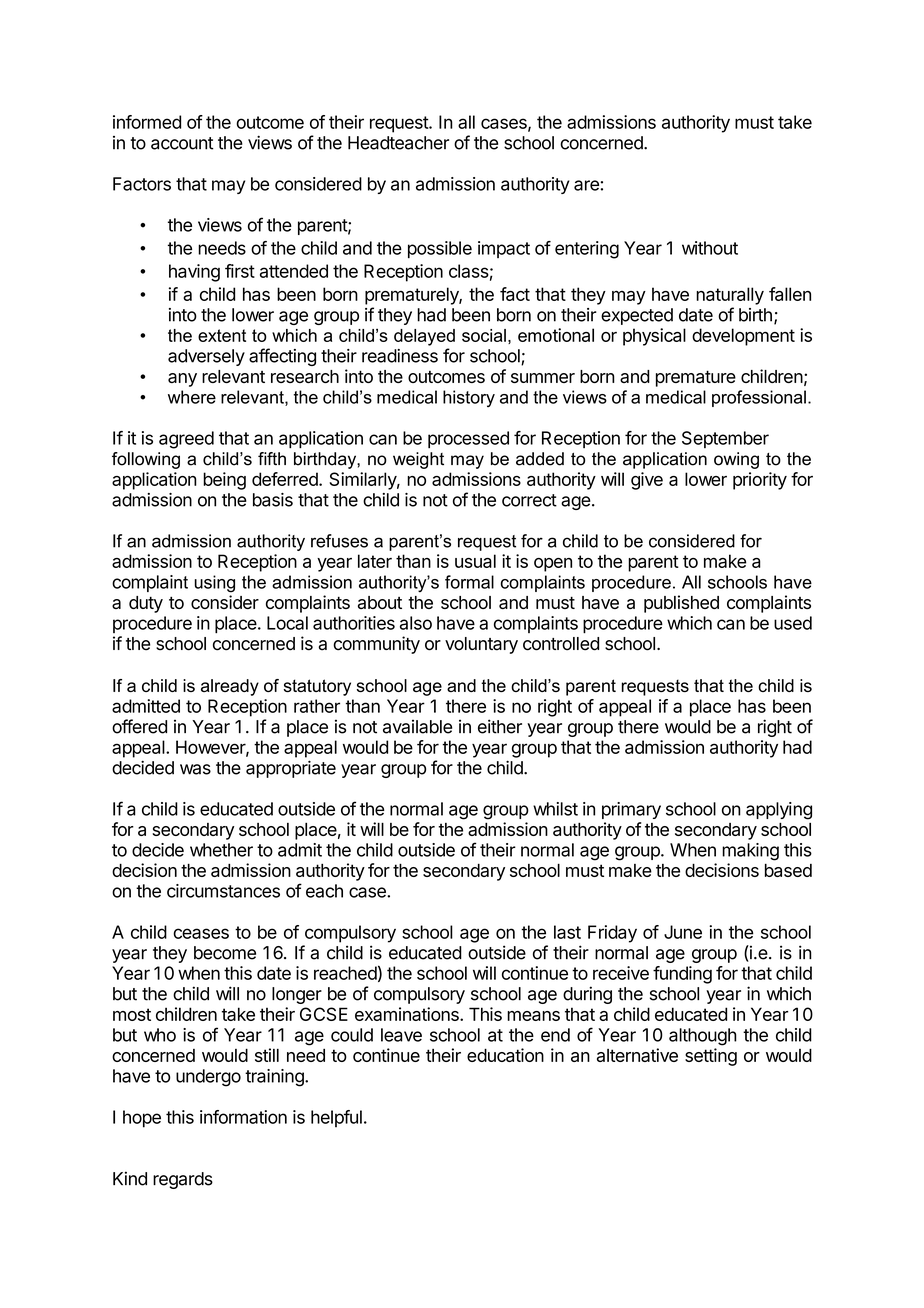 This page has height=1308, width=924. I want to click on published, so click(681, 604).
